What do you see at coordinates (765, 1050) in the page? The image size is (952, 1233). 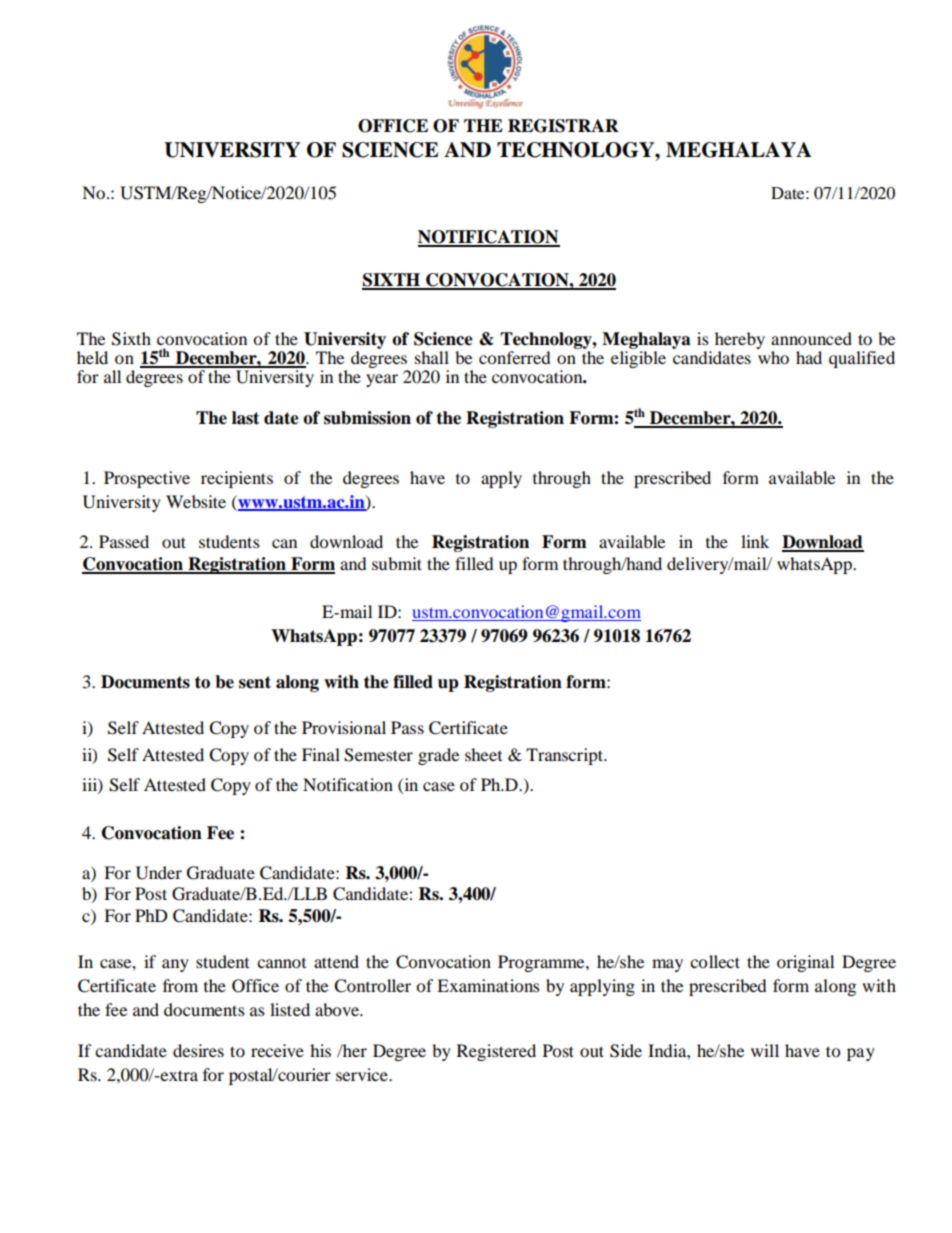 I see `will` at bounding box center [765, 1050].
